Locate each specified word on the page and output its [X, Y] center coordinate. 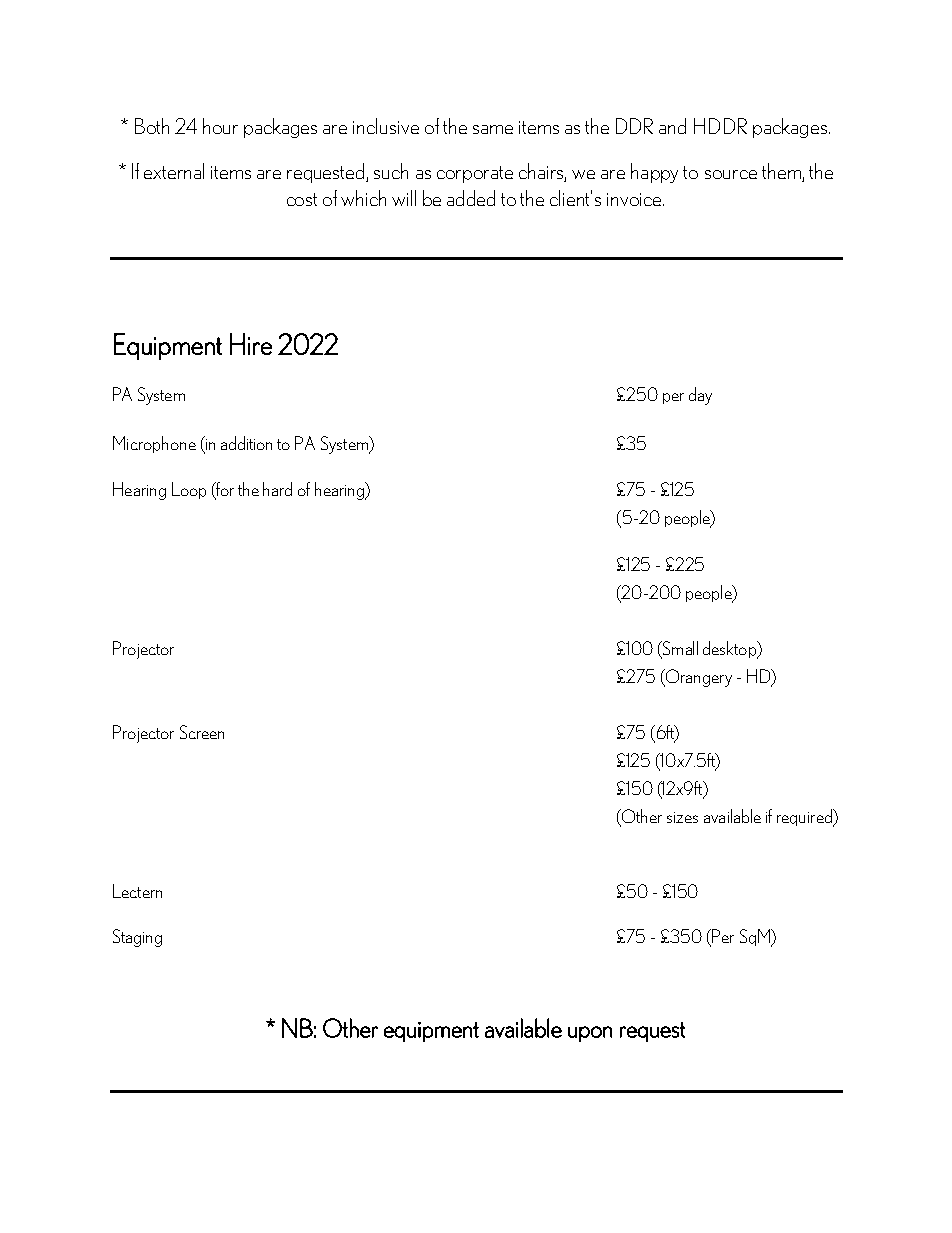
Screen [202, 732]
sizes [682, 817]
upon [590, 1034]
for [224, 490]
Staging [137, 938]
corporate [475, 174]
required [805, 818]
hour [220, 126]
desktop [731, 650]
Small [679, 649]
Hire [251, 344]
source [731, 174]
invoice [635, 199]
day [700, 396]
